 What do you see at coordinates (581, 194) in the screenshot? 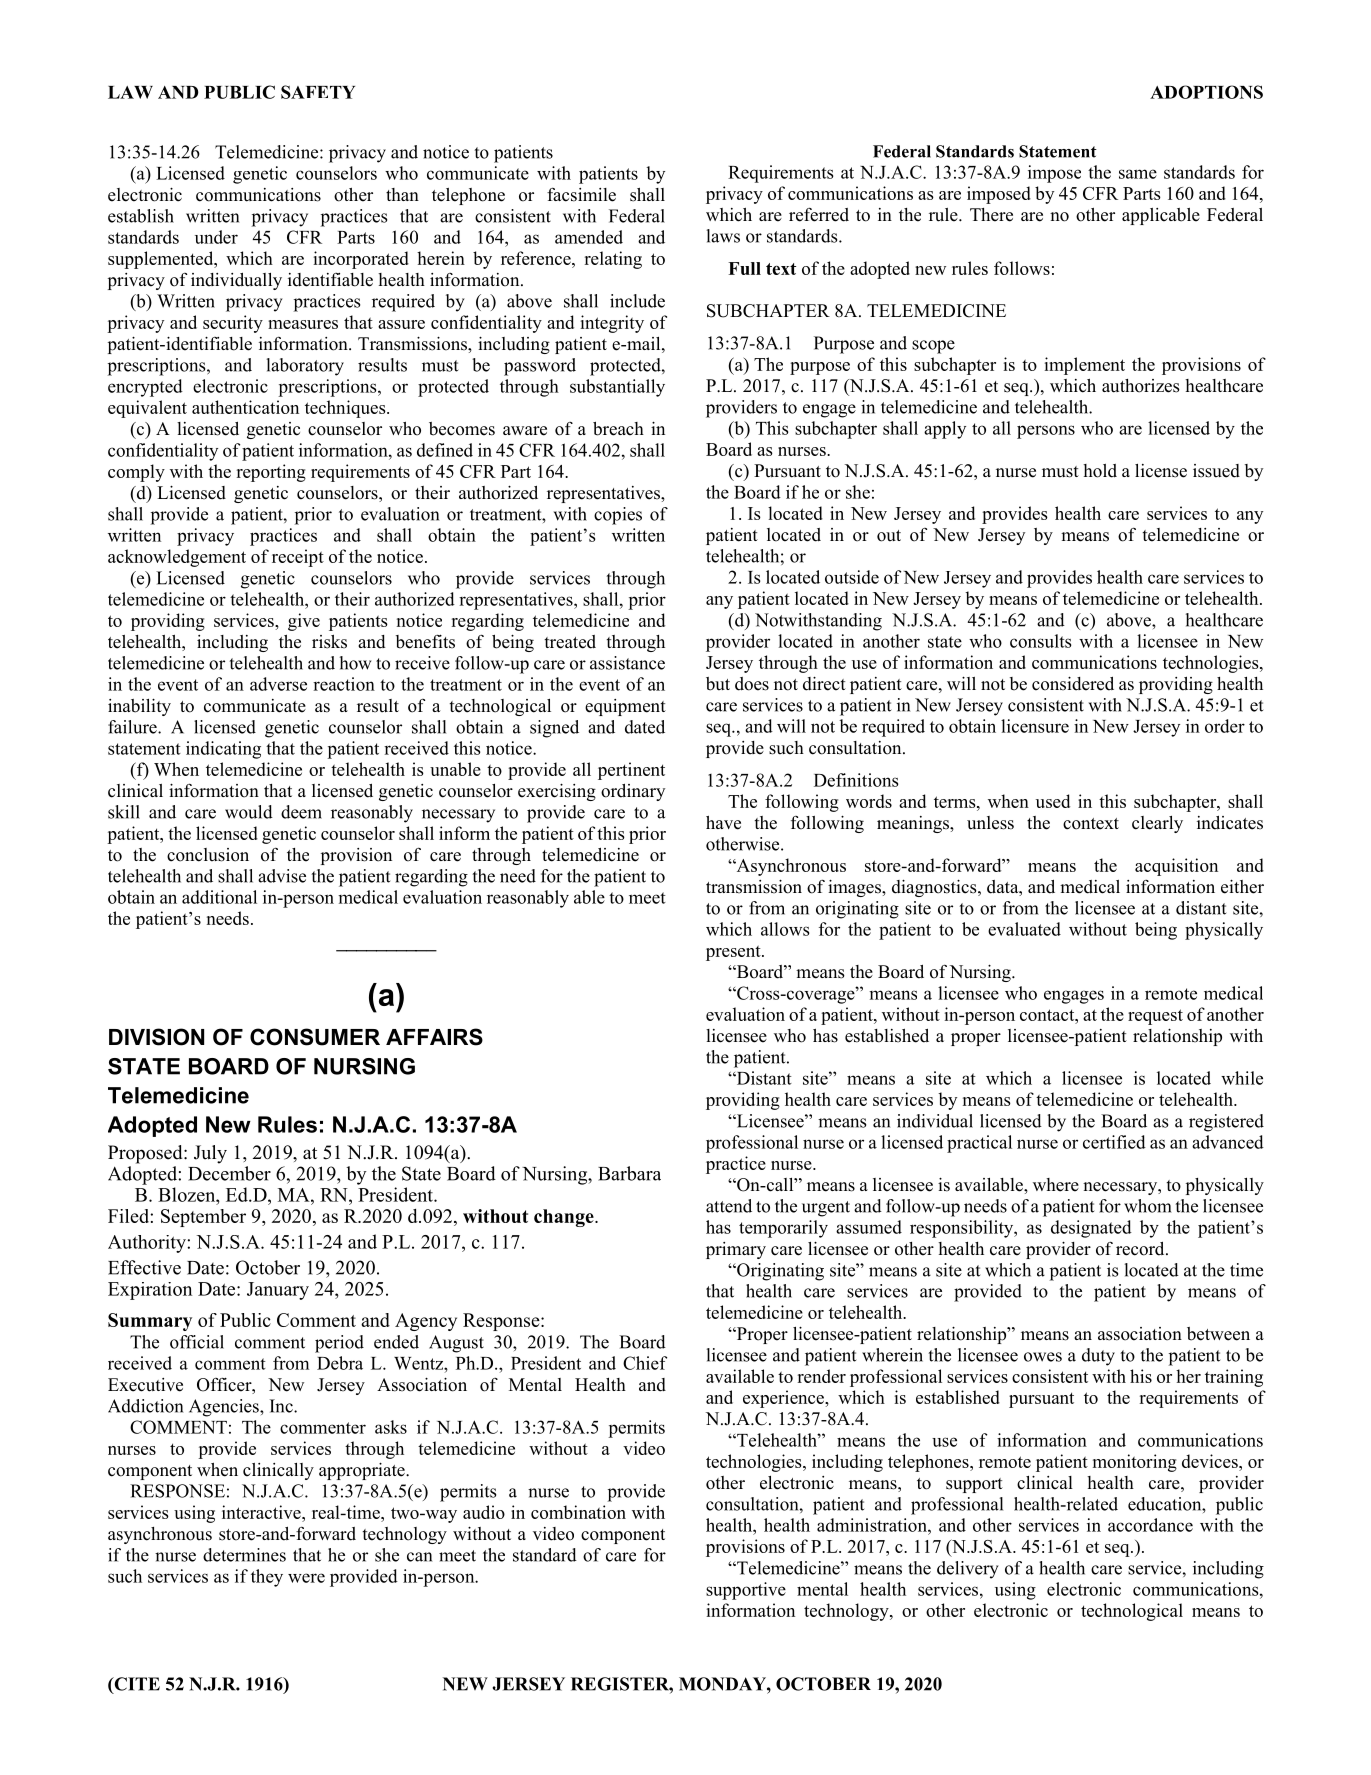
I see `facsimile` at bounding box center [581, 194].
